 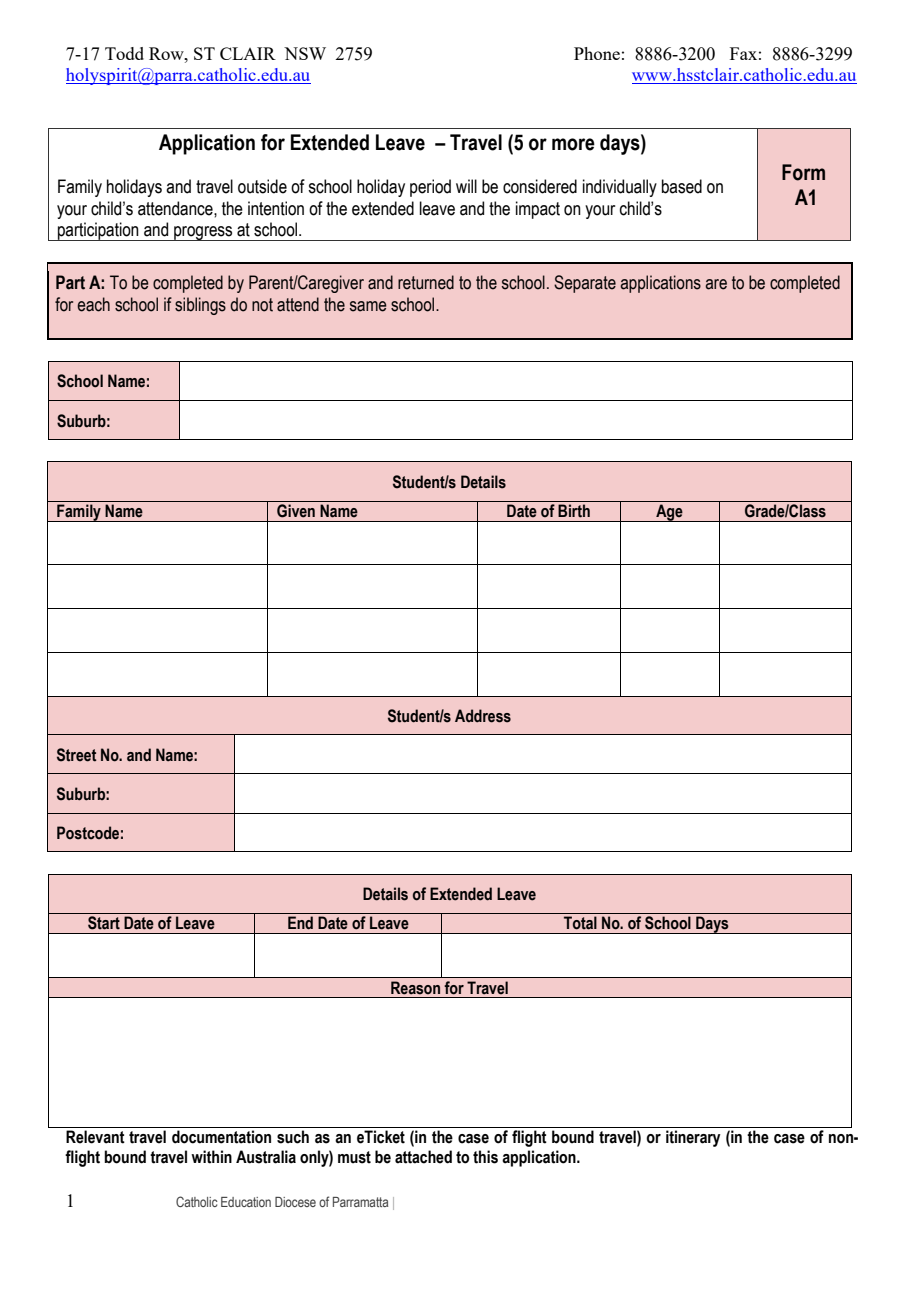 I want to click on will, so click(x=466, y=186).
